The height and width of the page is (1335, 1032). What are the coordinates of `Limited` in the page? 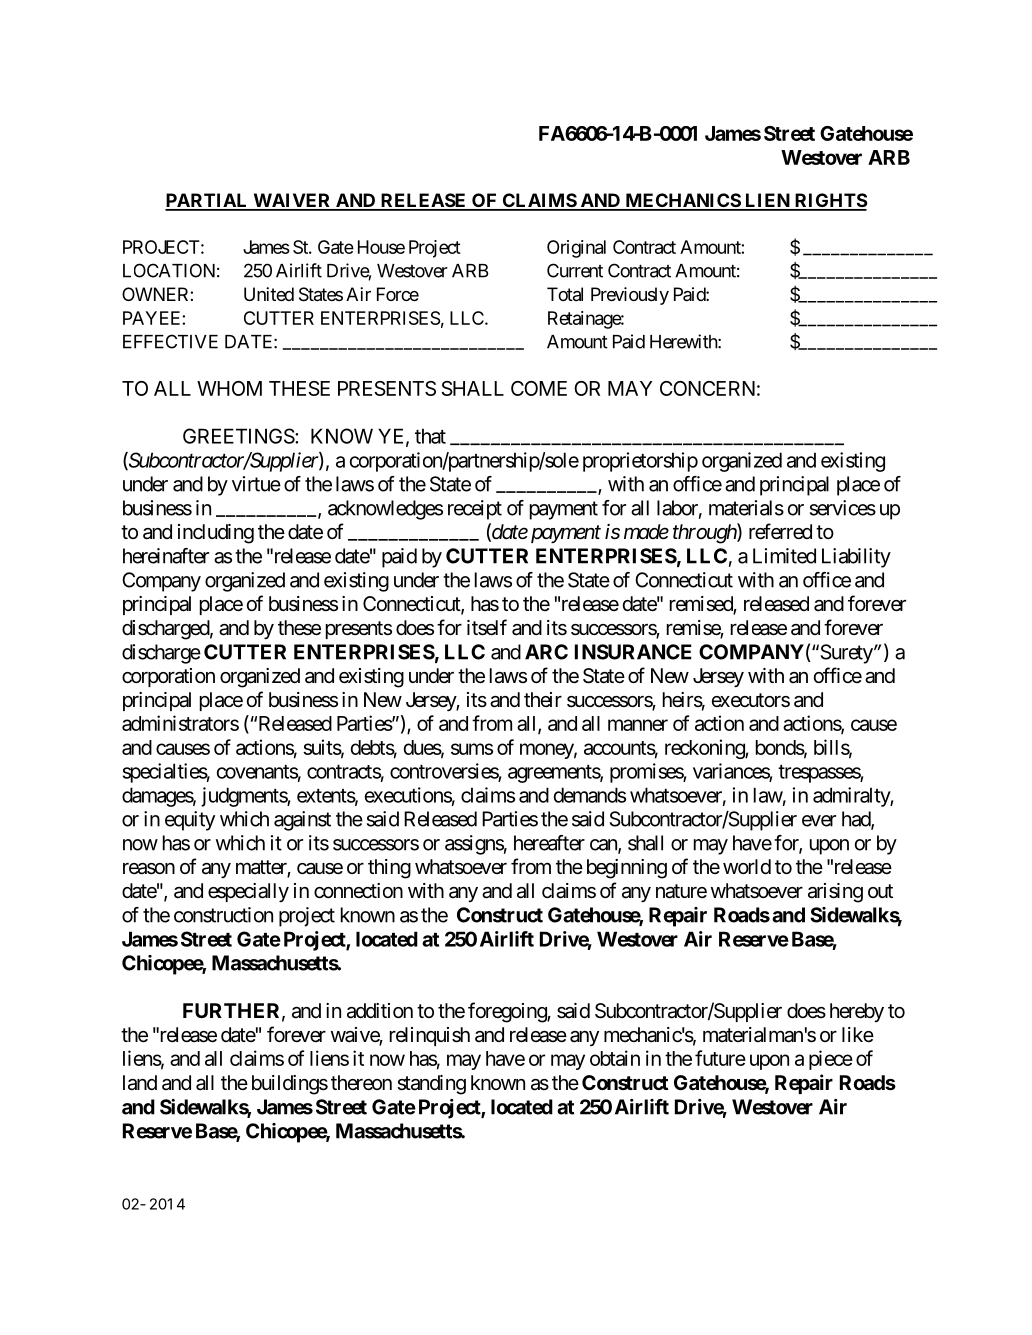 It's located at (784, 556).
